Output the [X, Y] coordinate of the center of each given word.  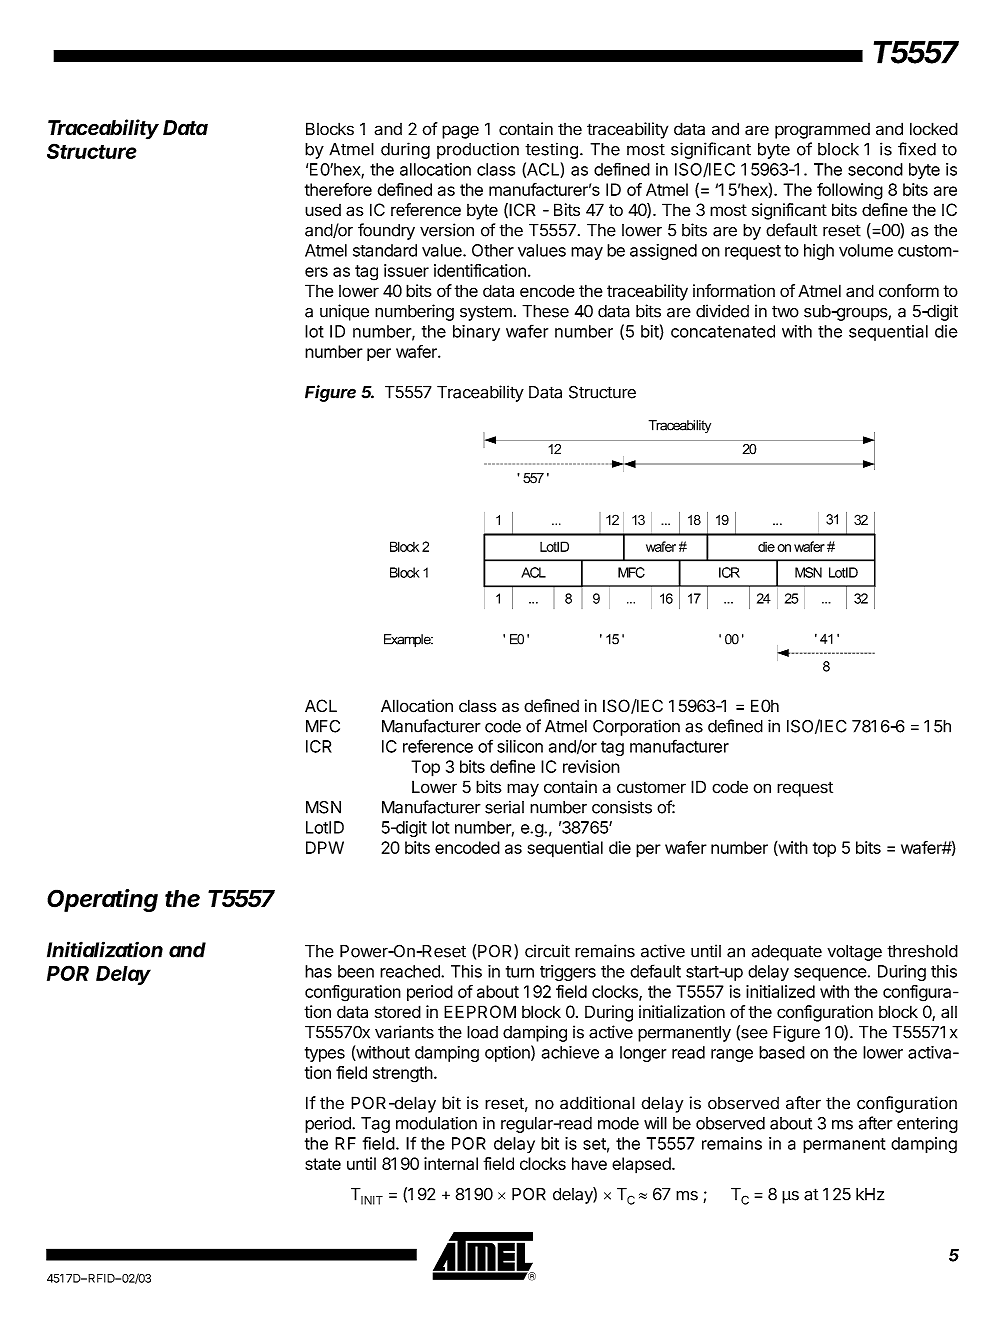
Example [408, 640]
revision [591, 766]
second [875, 169]
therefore [338, 189]
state [323, 1164]
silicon [520, 746]
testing [551, 150]
